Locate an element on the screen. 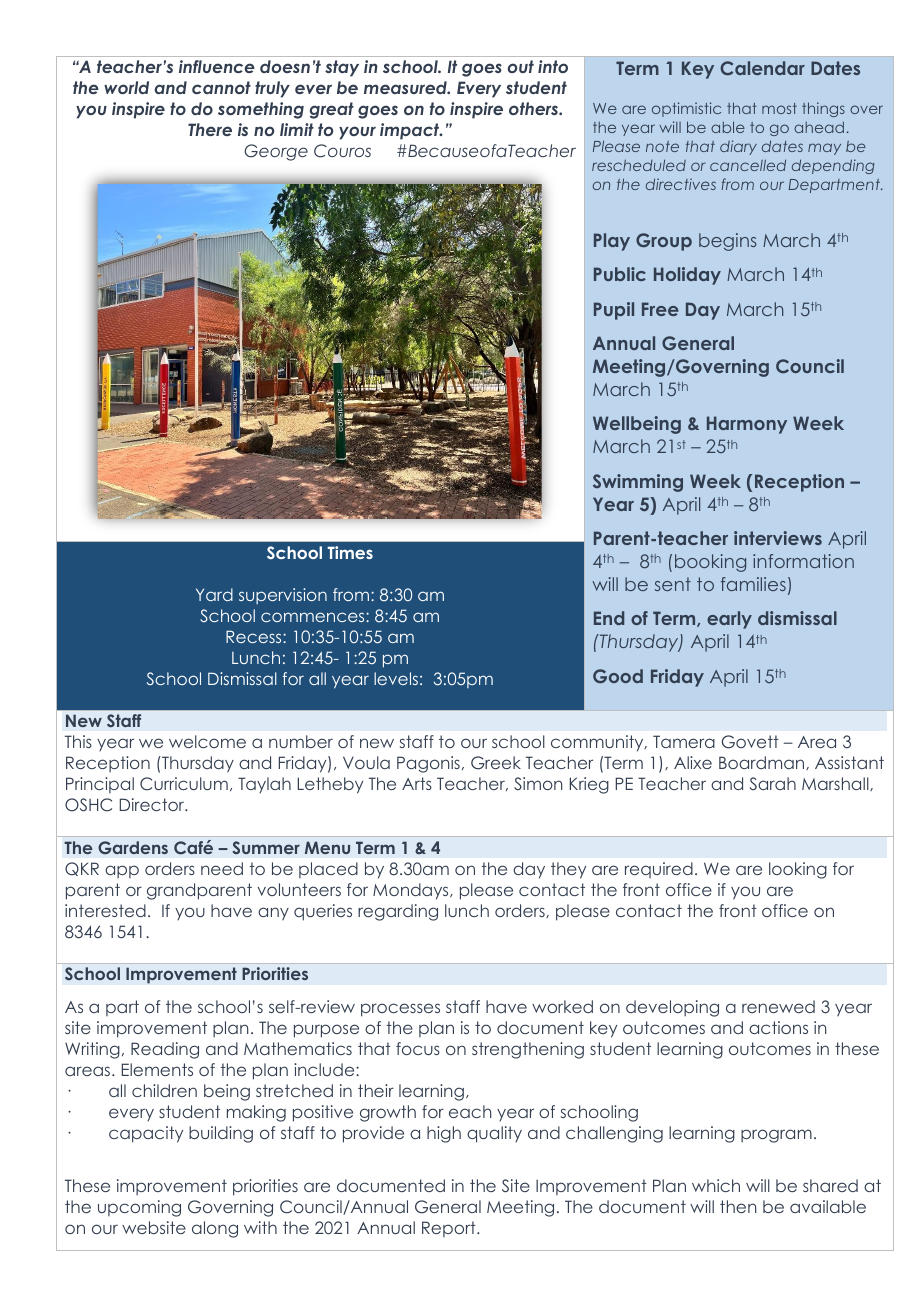  early is located at coordinates (729, 620).
